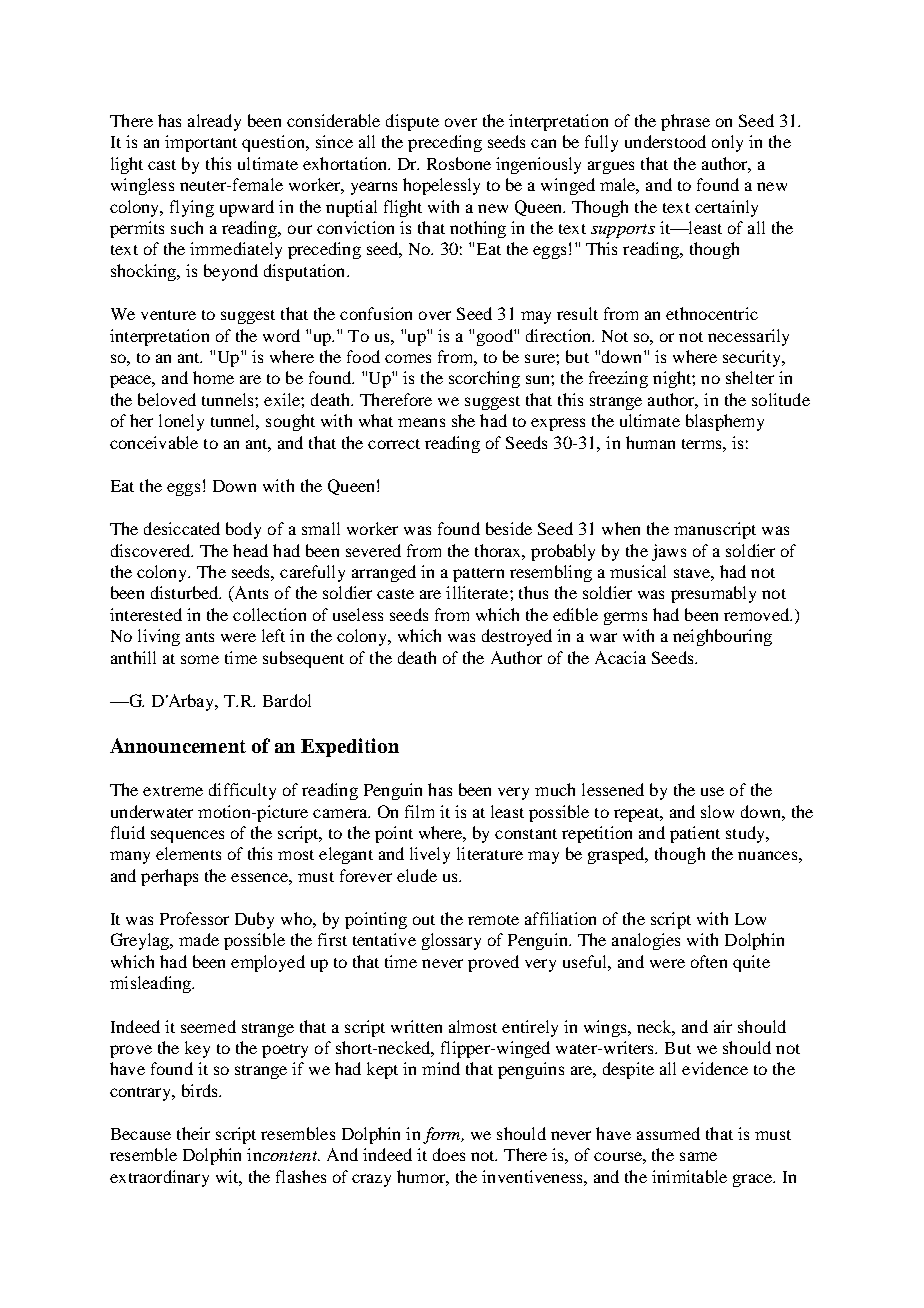 The image size is (924, 1308). What do you see at coordinates (698, 1156) in the screenshot?
I see `same` at bounding box center [698, 1156].
